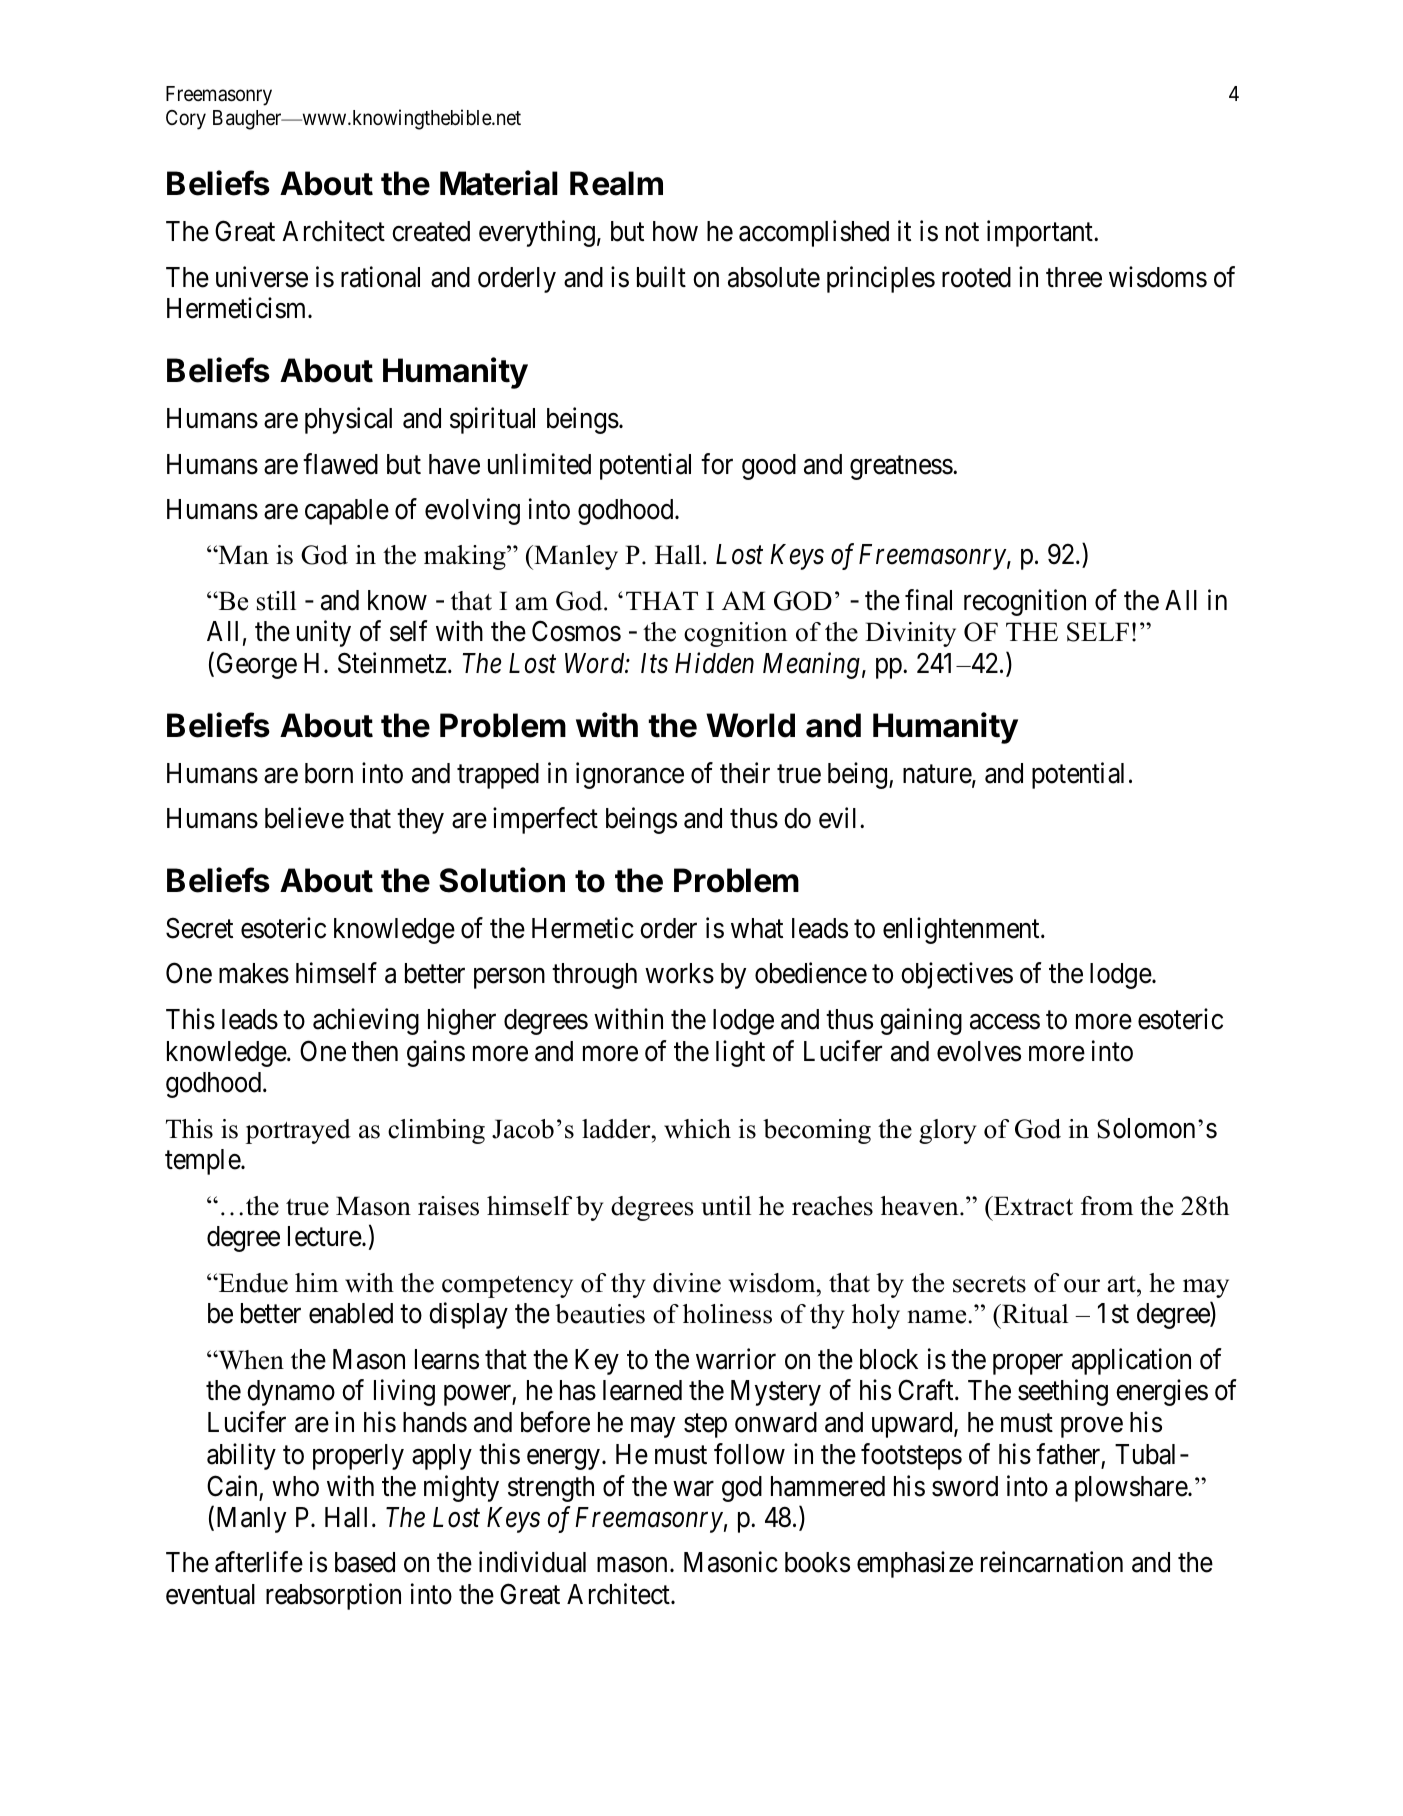  I want to click on Cory, so click(186, 120).
